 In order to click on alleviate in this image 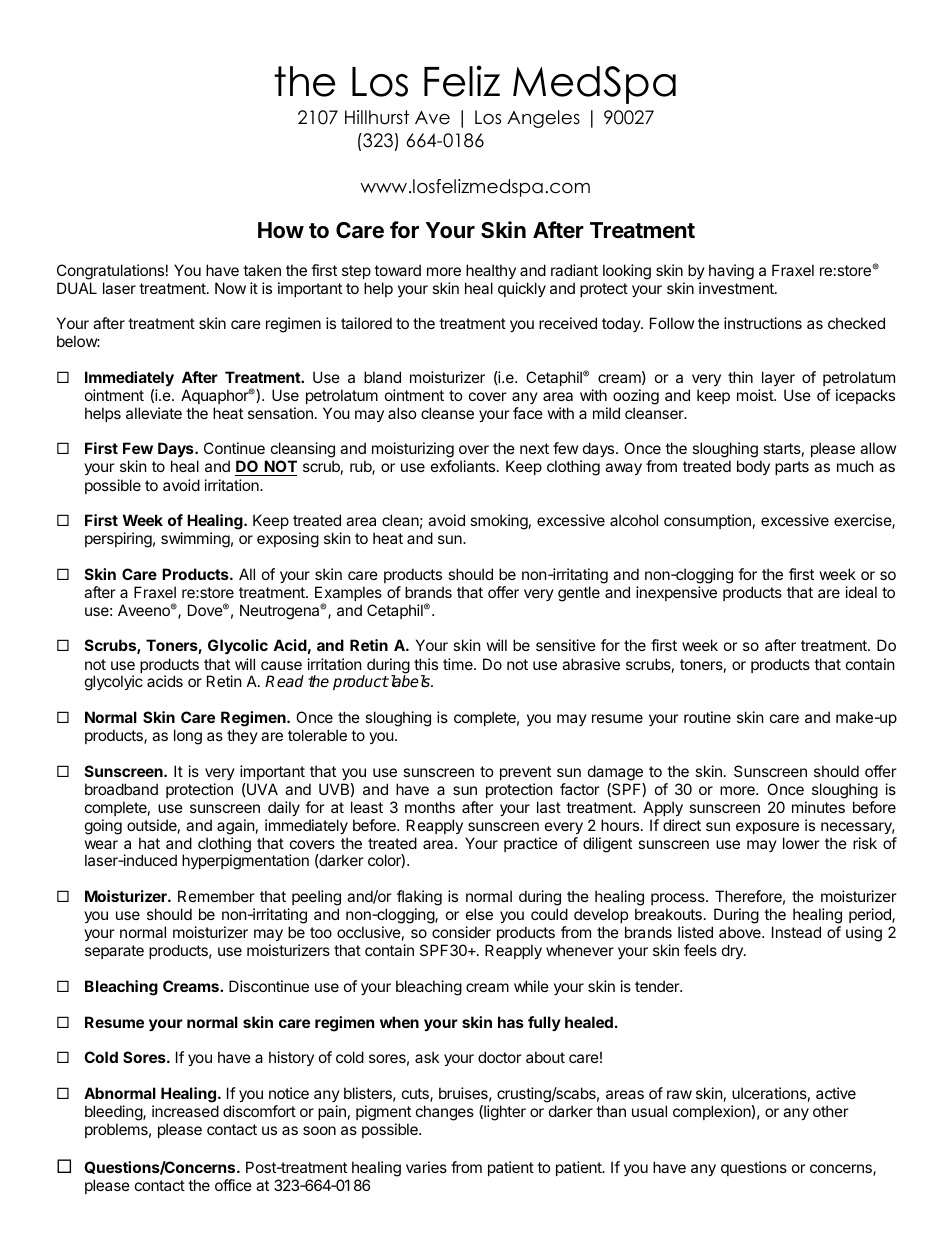, I will do `click(154, 413)`.
